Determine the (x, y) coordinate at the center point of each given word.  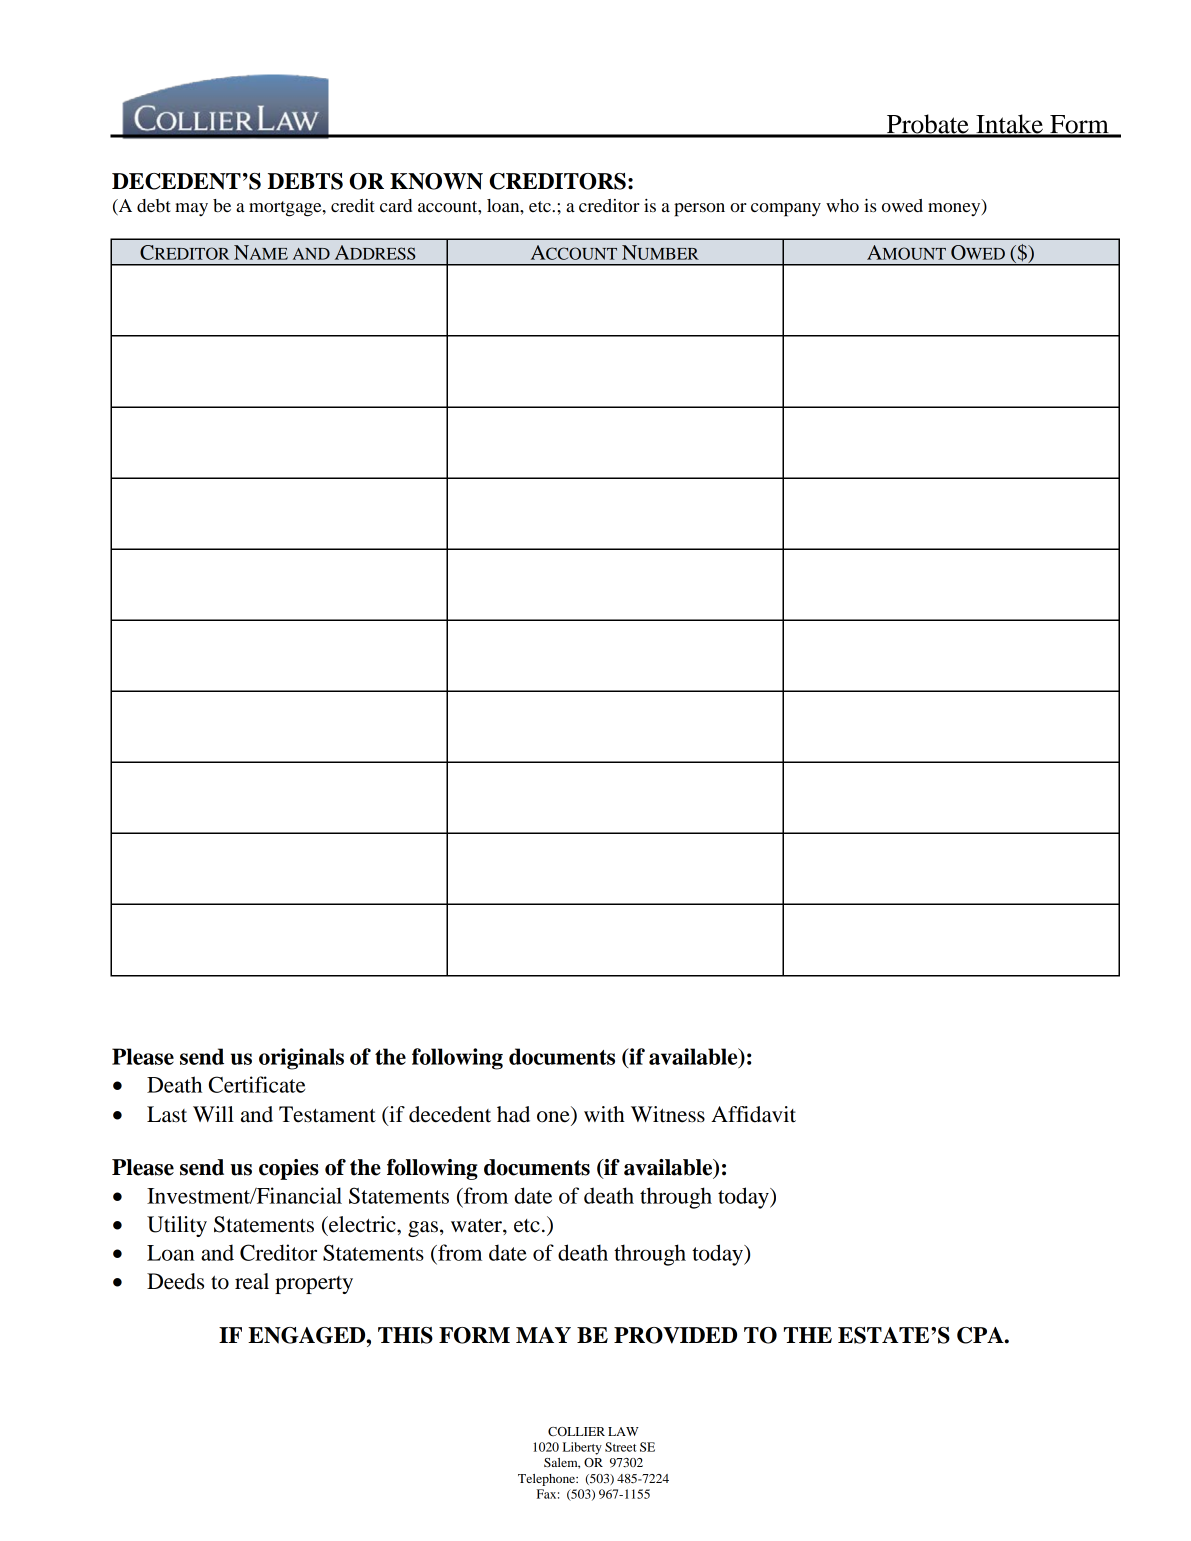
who (842, 205)
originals (301, 1059)
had (513, 1114)
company (786, 210)
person (699, 210)
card (396, 205)
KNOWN (436, 181)
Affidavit (753, 1114)
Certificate (257, 1084)
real (252, 1281)
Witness (668, 1114)
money (955, 209)
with (604, 1114)
